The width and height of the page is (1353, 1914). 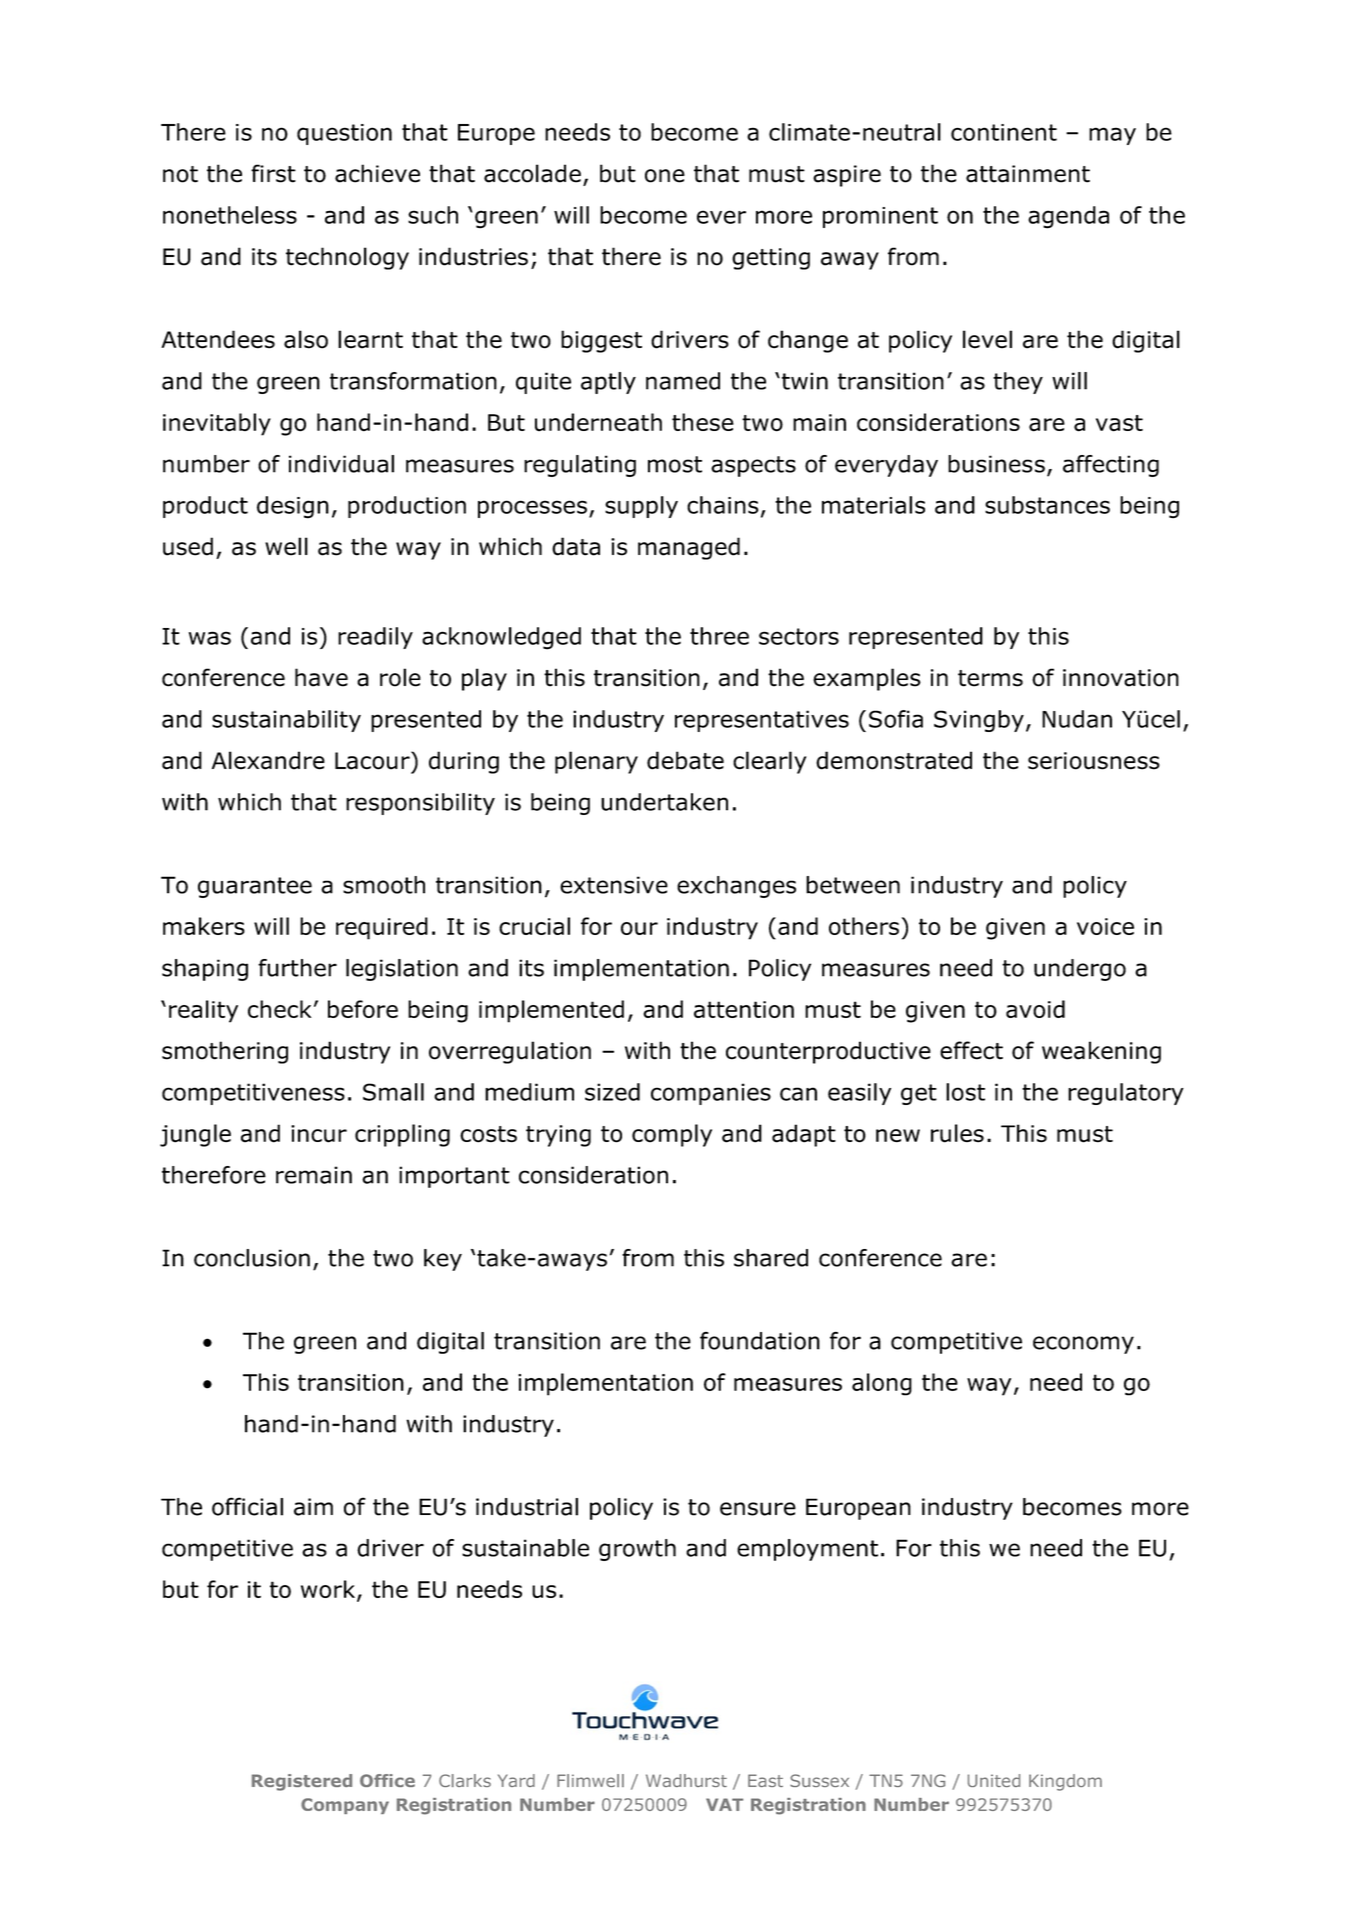 What do you see at coordinates (685, 760) in the page?
I see `debate` at bounding box center [685, 760].
